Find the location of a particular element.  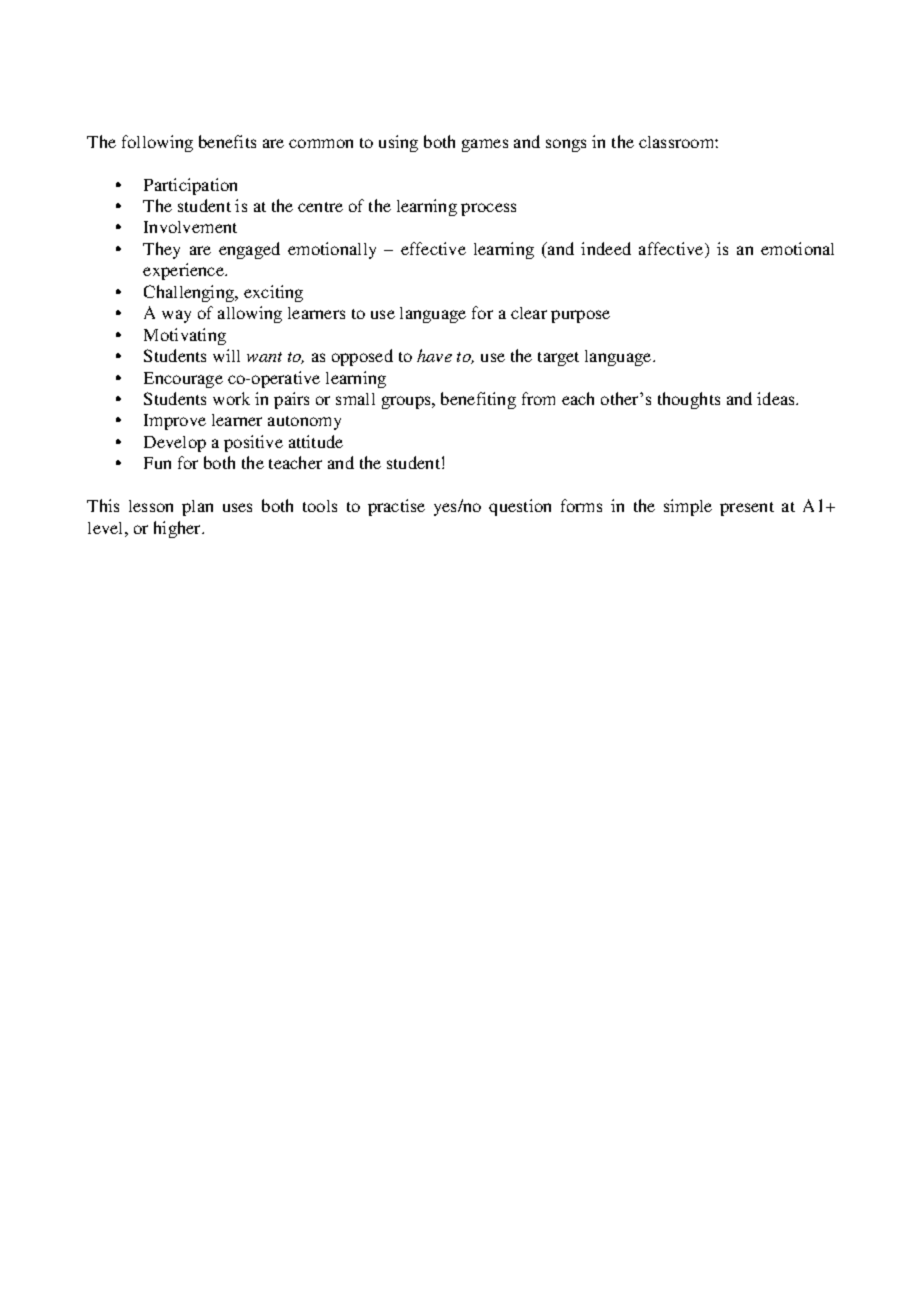

experience is located at coordinates (185, 271).
